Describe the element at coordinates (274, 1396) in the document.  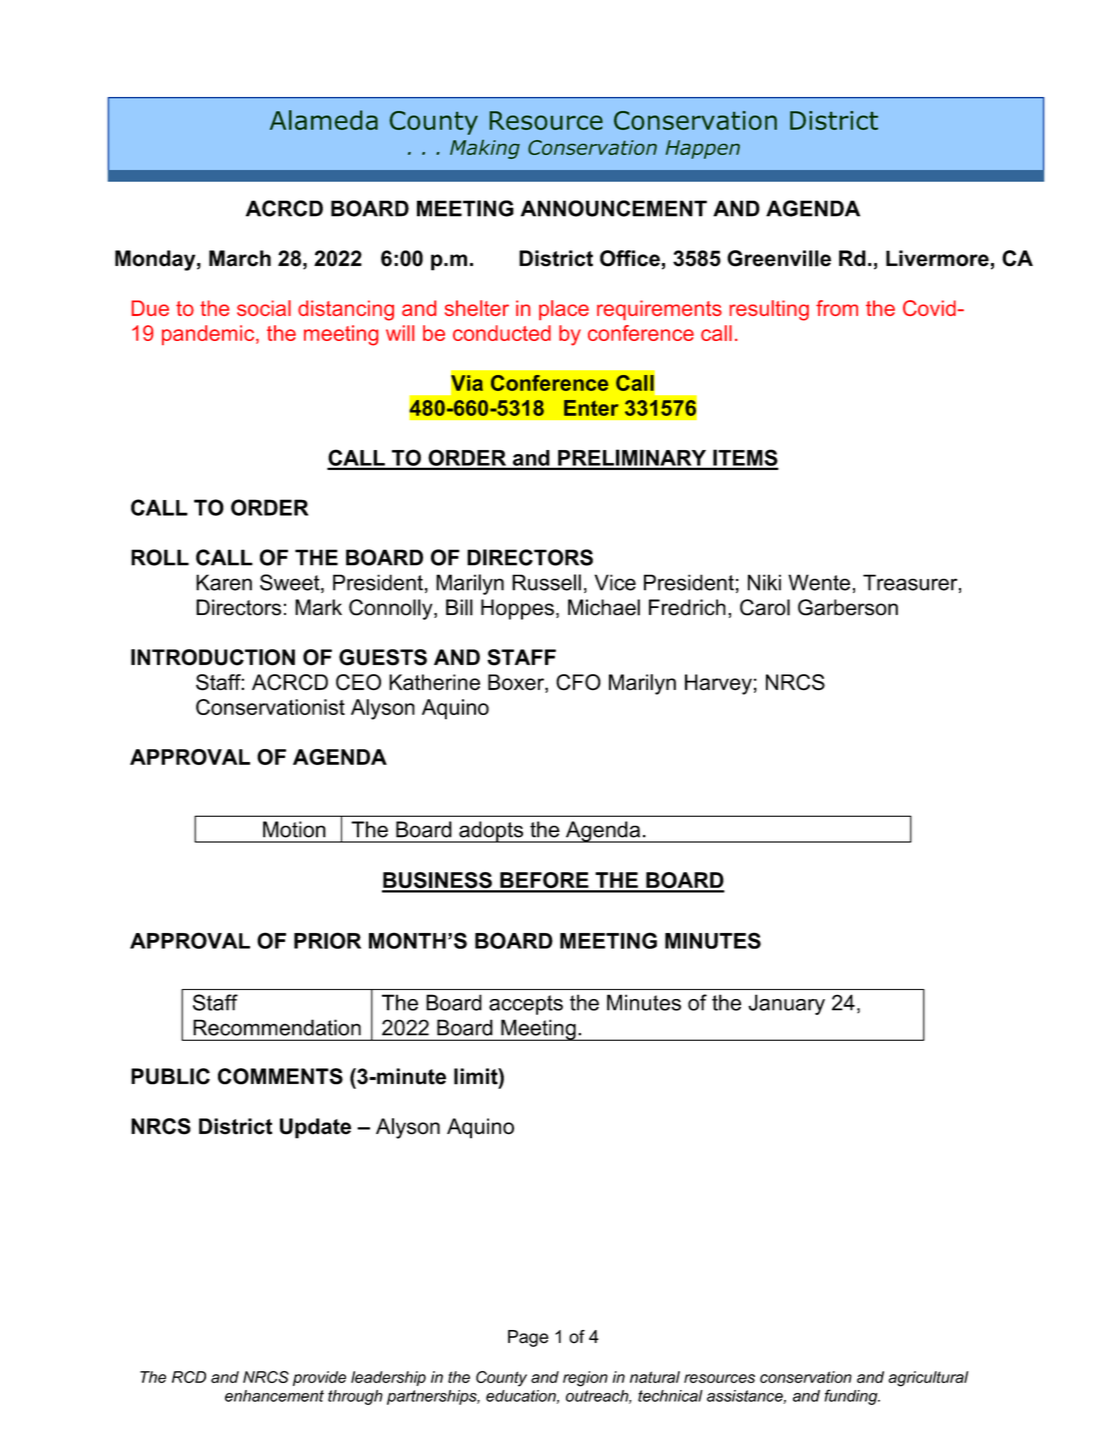
I see `enhancement` at that location.
